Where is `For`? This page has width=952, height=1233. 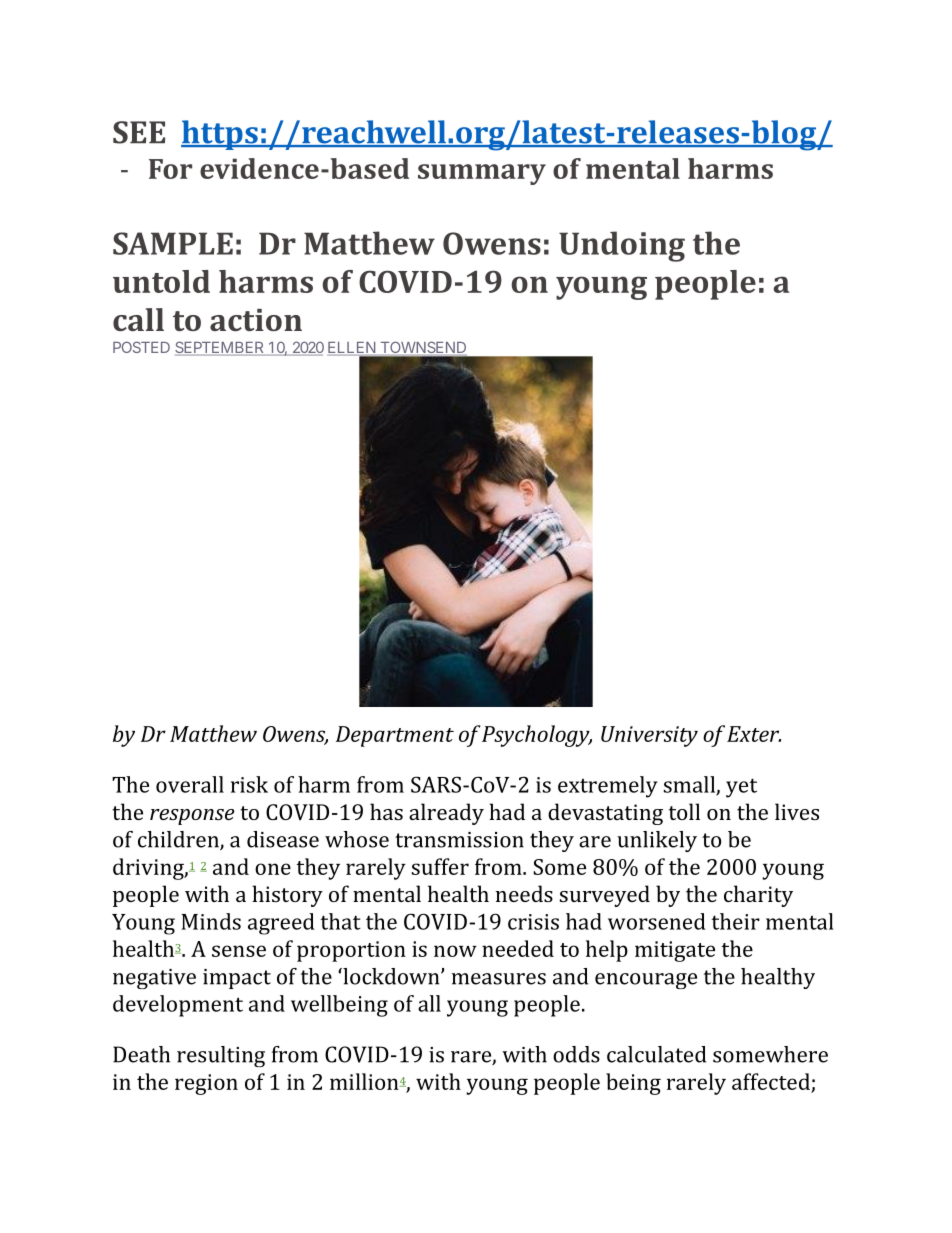 For is located at coordinates (170, 169).
